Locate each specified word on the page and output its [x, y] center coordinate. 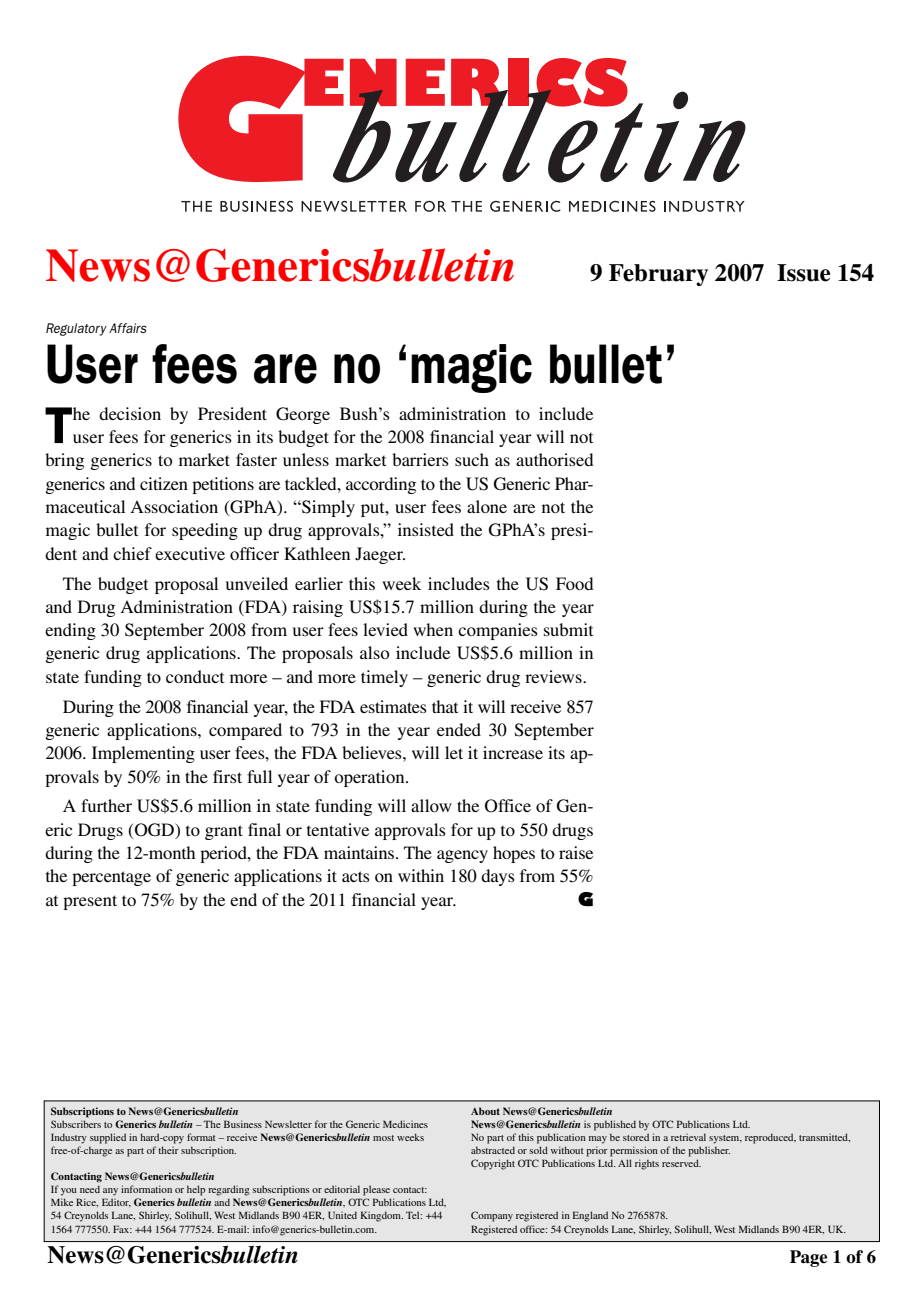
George [303, 415]
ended [459, 729]
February [658, 275]
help [196, 1190]
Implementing [143, 754]
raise [576, 852]
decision [130, 413]
